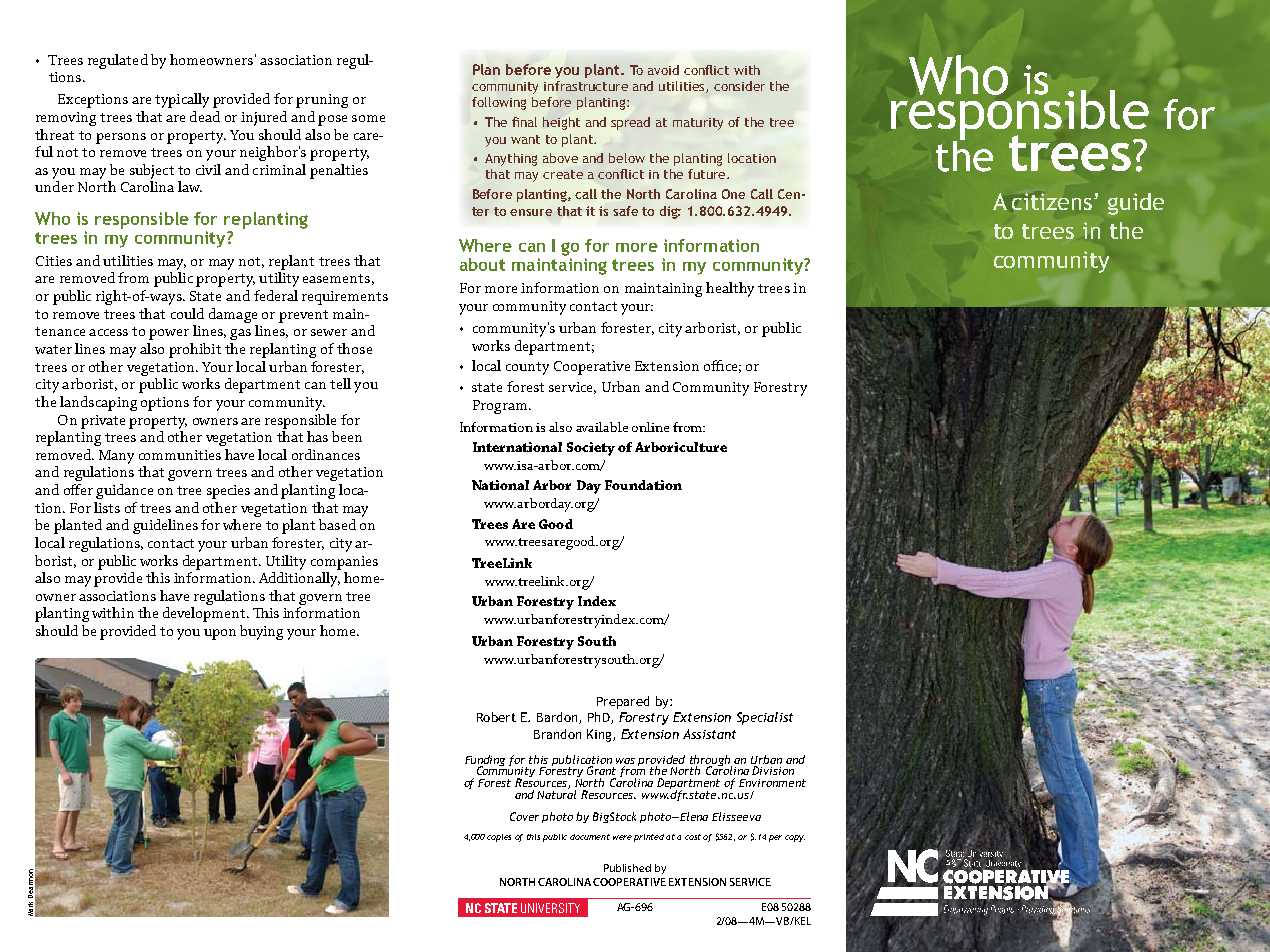 Image resolution: width=1270 pixels, height=952 pixels. What do you see at coordinates (739, 86) in the page?
I see `consider` at bounding box center [739, 86].
